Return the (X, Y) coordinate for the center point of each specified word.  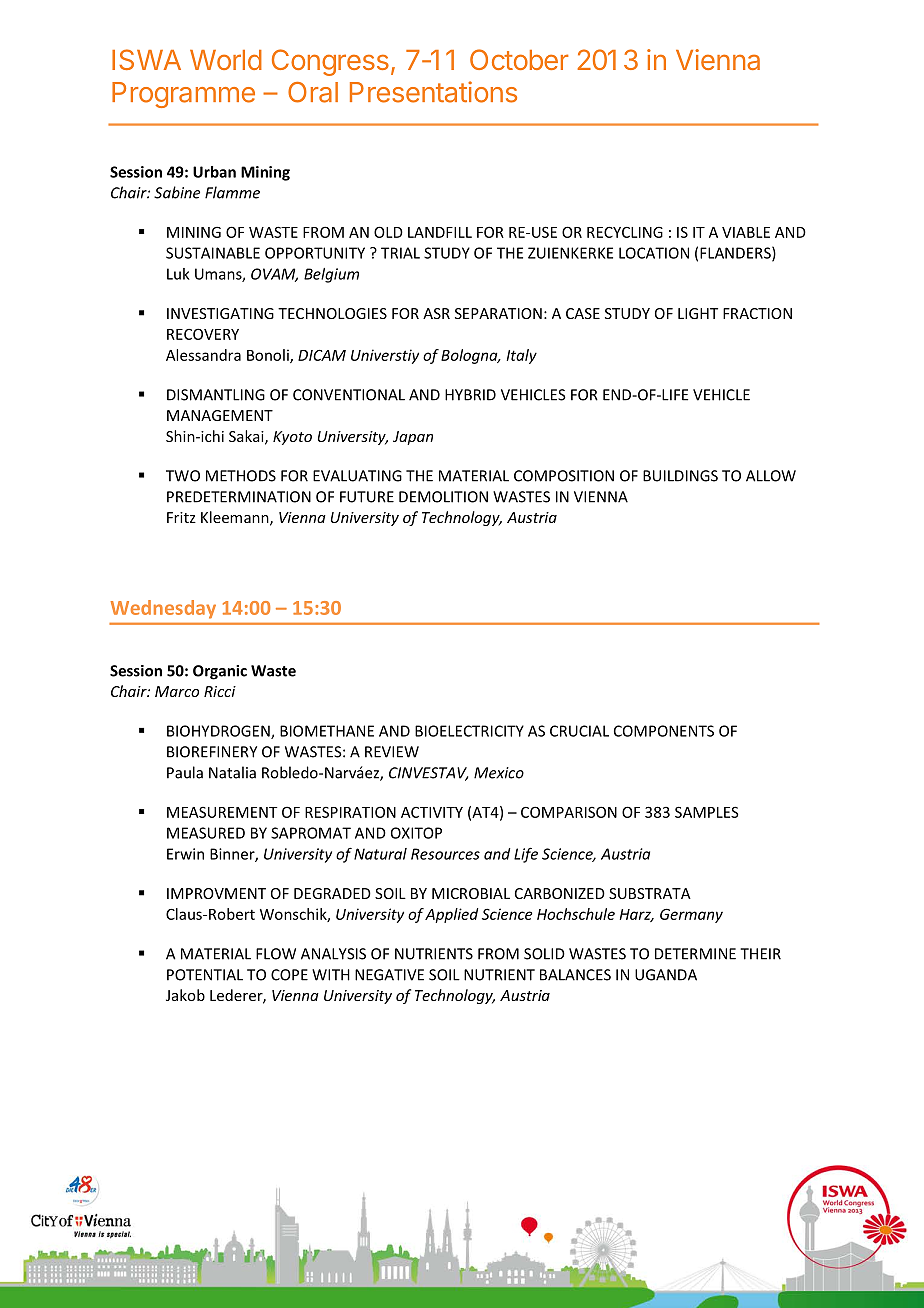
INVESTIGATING (220, 313)
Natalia (232, 772)
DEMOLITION (443, 497)
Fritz (181, 517)
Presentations (433, 92)
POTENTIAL (205, 975)
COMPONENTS (664, 731)
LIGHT (698, 313)
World (226, 60)
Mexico (499, 773)
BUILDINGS (680, 476)
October (519, 59)
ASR (436, 313)
